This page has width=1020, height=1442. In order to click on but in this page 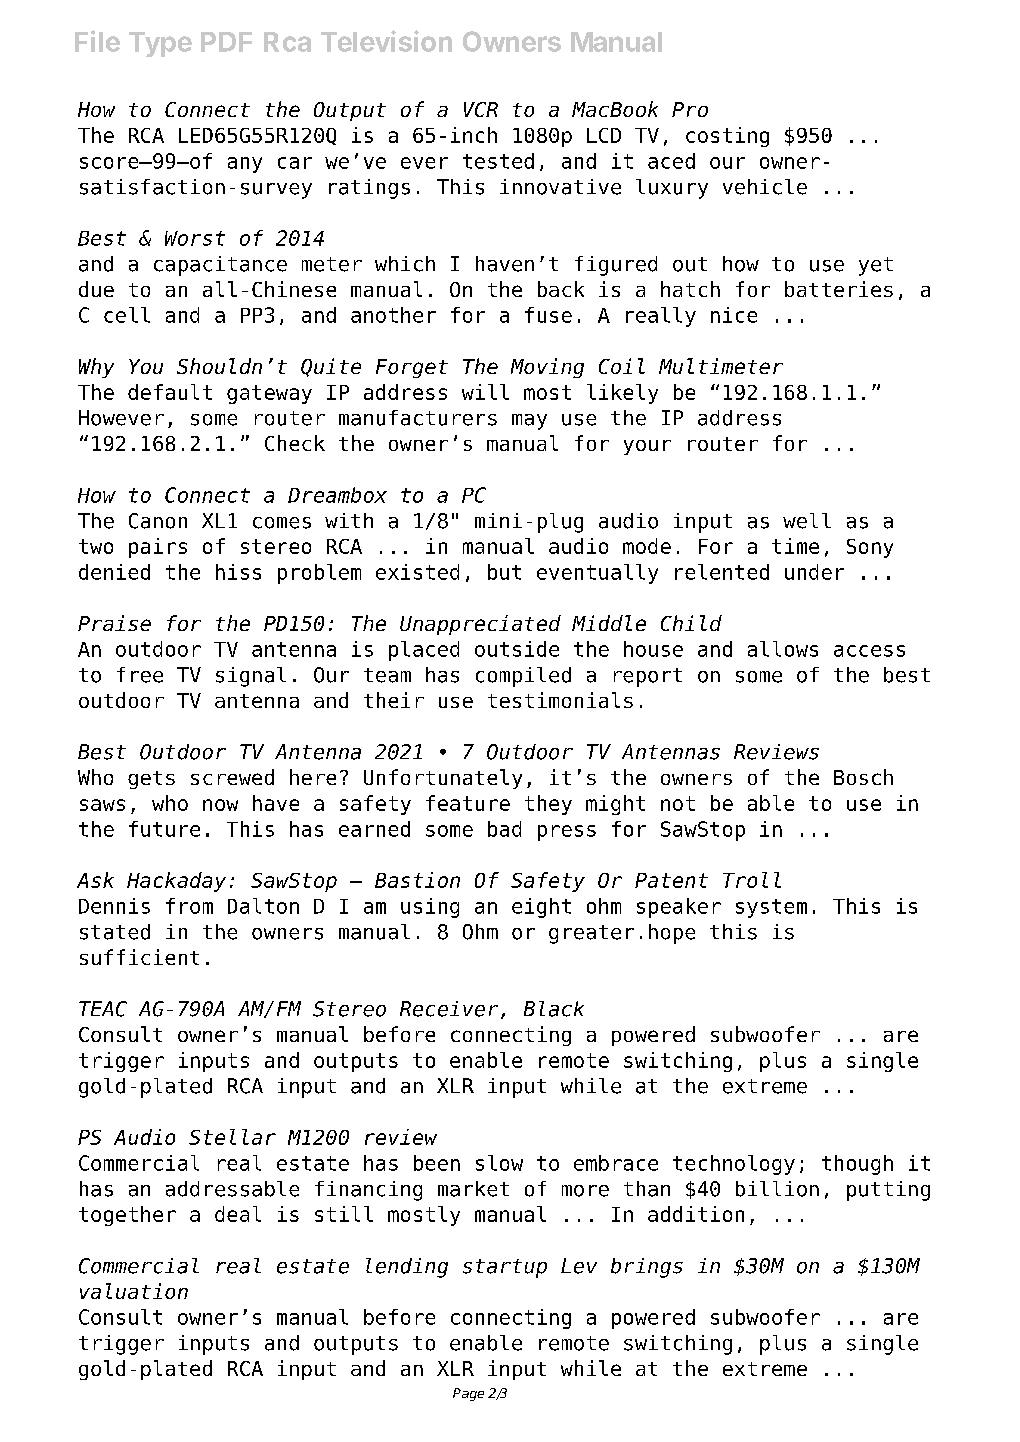, I will do `click(504, 572)`.
